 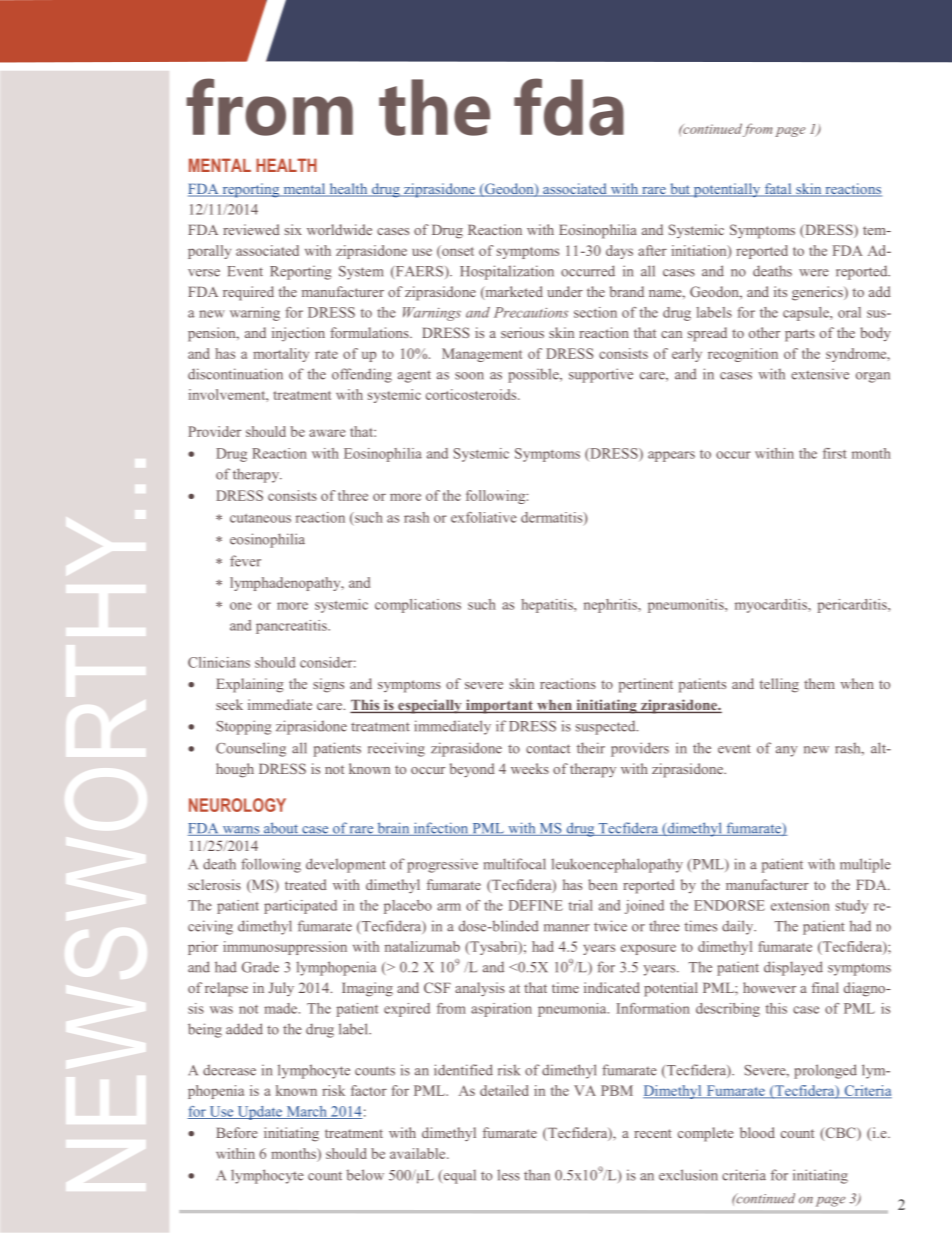 I want to click on Hospitalization, so click(x=507, y=272).
